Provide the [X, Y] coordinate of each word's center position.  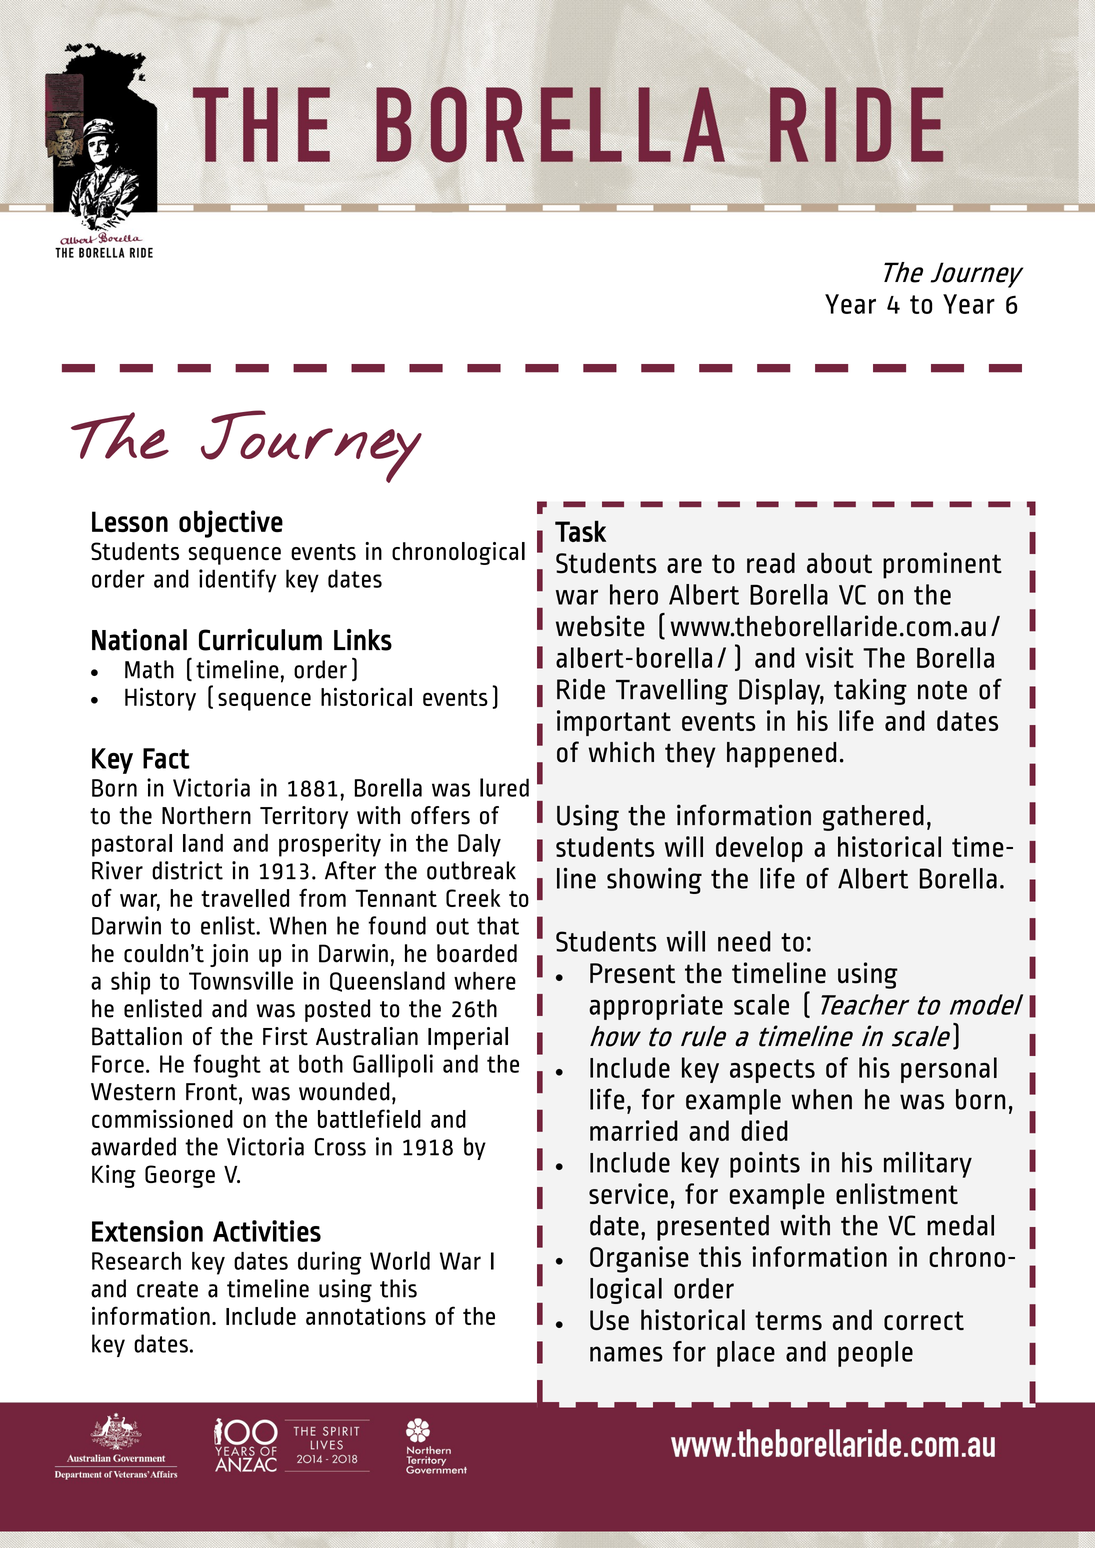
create [167, 1289]
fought [227, 1066]
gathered [873, 818]
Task [580, 531]
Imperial [468, 1038]
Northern [206, 815]
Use [609, 1320]
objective [231, 524]
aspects [772, 1071]
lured [504, 787]
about [839, 563]
